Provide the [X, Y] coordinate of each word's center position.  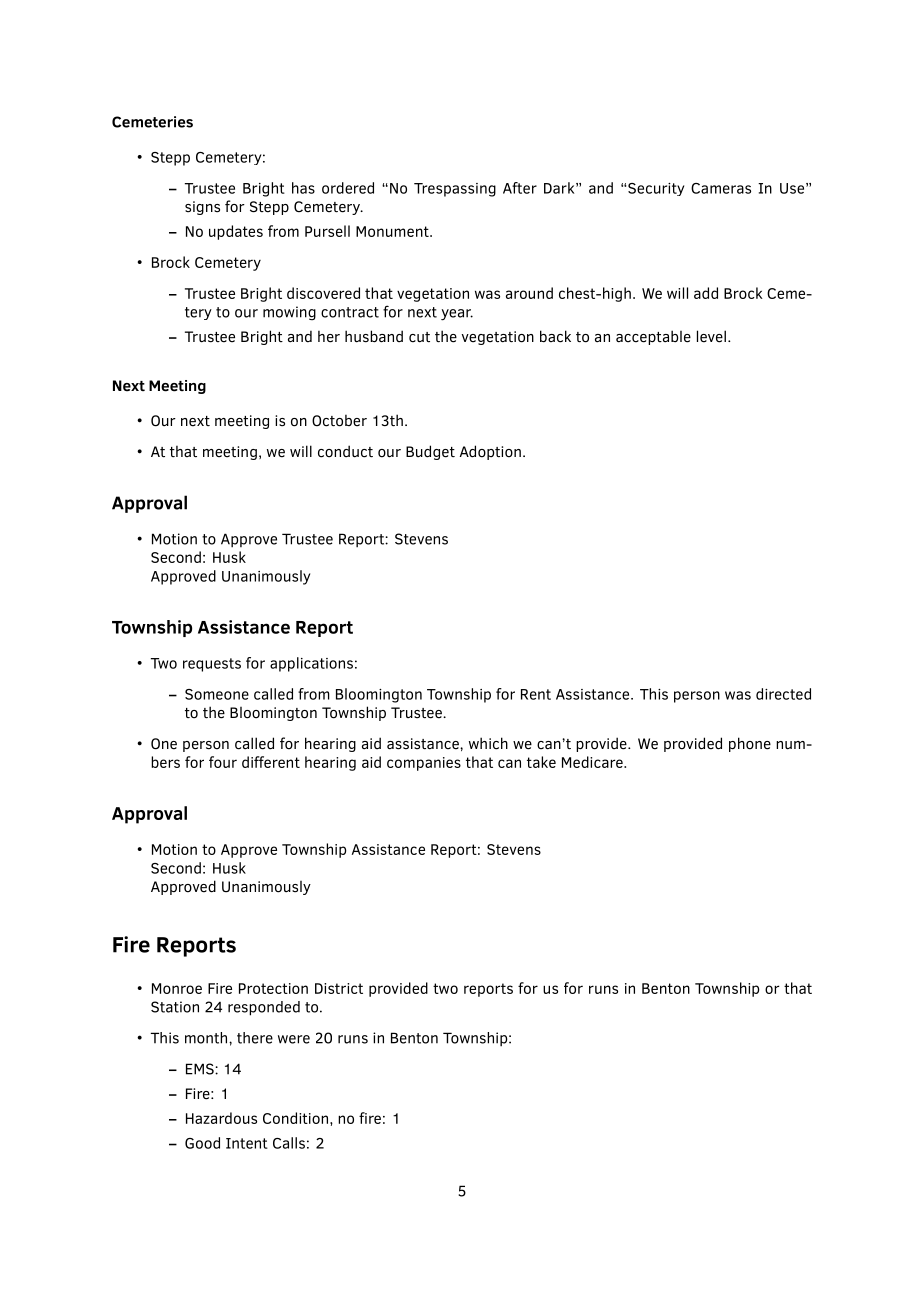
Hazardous [221, 1118]
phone [750, 744]
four [223, 762]
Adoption [490, 452]
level [711, 336]
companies [424, 764]
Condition [295, 1118]
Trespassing [455, 190]
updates [236, 232]
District [339, 988]
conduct [345, 451]
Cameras [721, 188]
